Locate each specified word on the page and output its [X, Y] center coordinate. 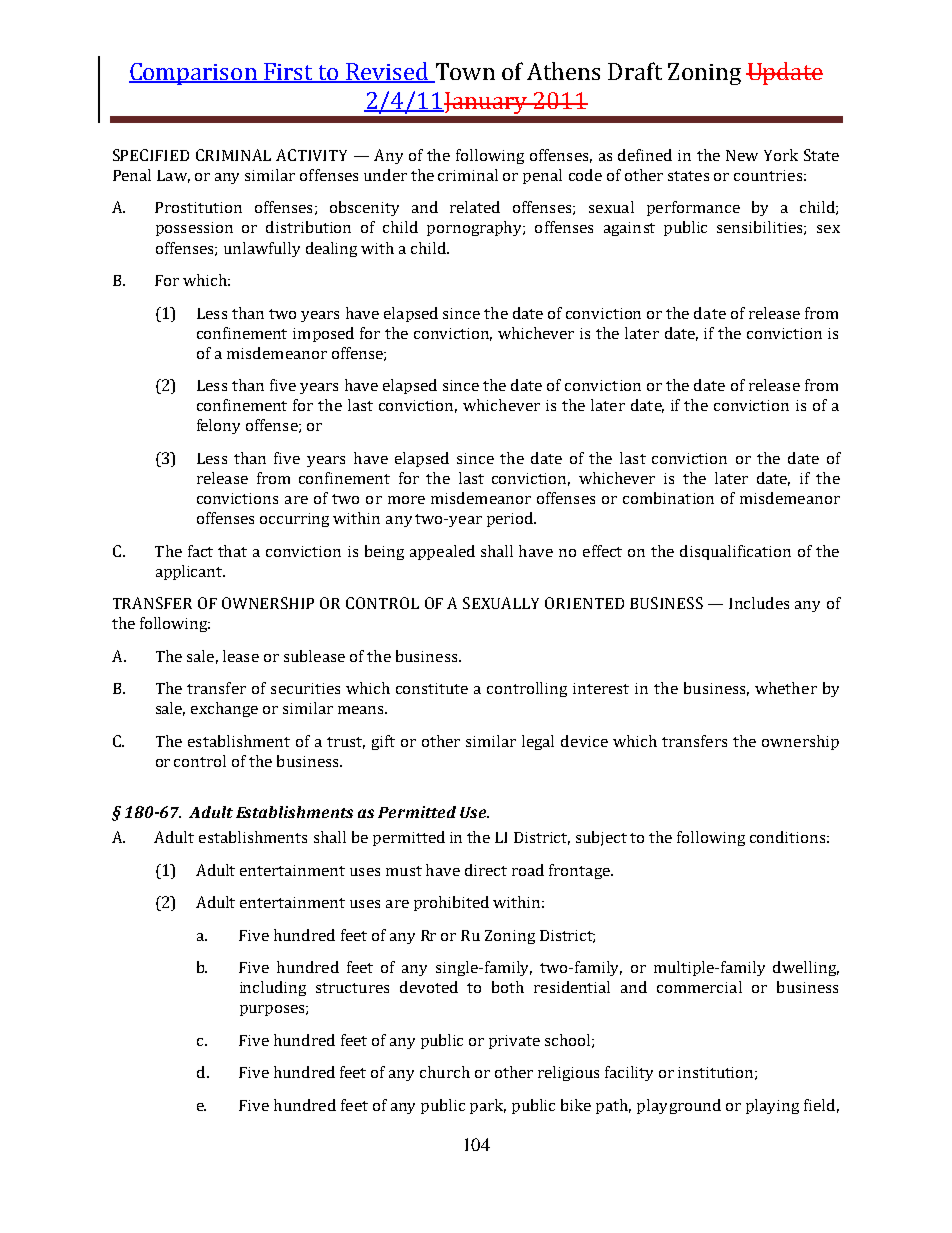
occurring [294, 520]
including [273, 988]
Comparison [194, 74]
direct [486, 870]
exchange [224, 709]
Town [464, 72]
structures [352, 988]
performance [693, 208]
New [742, 155]
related [475, 207]
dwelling [806, 968]
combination [668, 498]
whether [786, 688]
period [511, 519]
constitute [432, 688]
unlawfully [262, 249]
